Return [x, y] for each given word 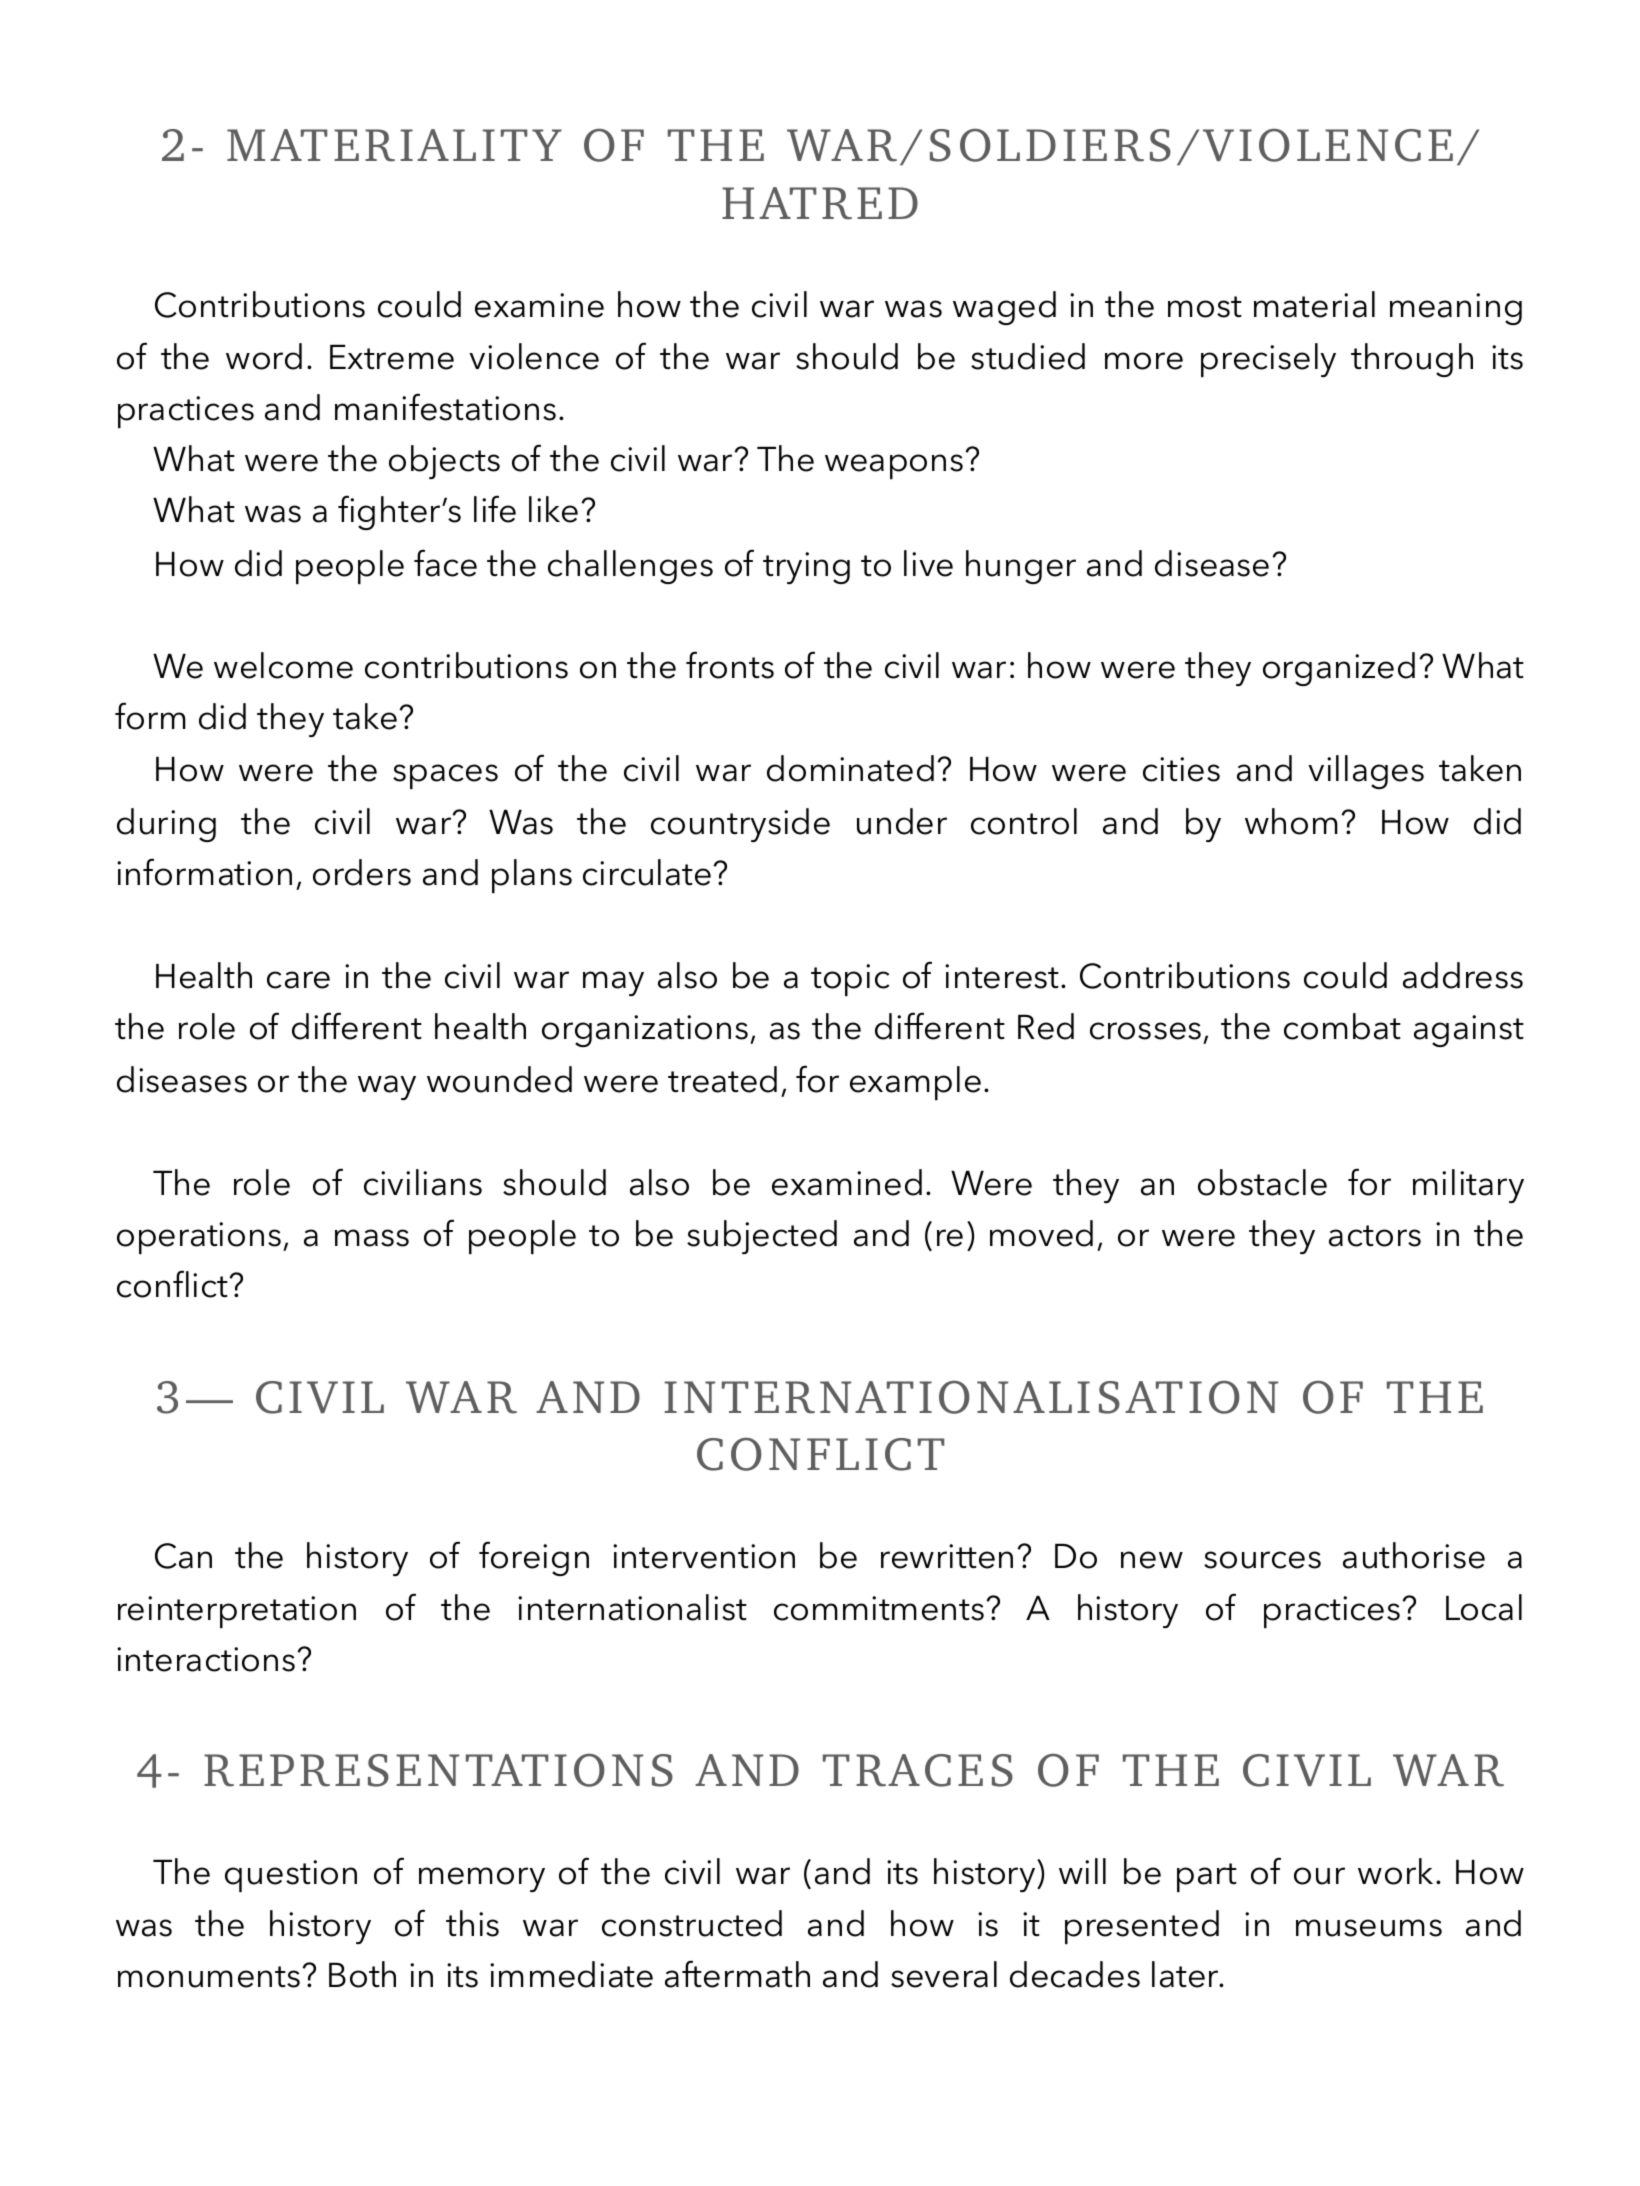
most [1205, 307]
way [387, 1087]
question [291, 1876]
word [264, 356]
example [915, 1083]
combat [1342, 1026]
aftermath [737, 1974]
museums [1369, 1928]
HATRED [820, 203]
